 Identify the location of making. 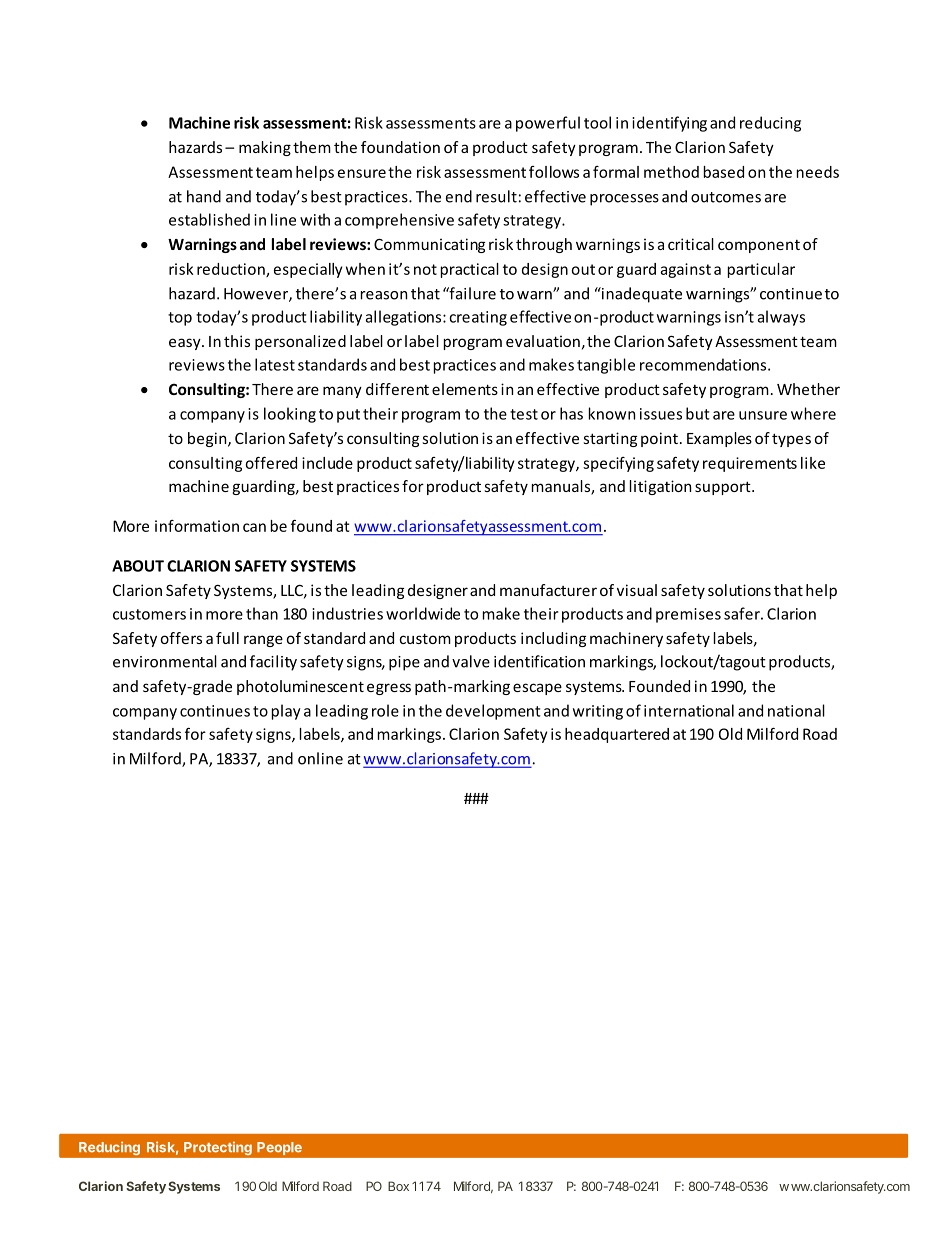
(265, 148).
